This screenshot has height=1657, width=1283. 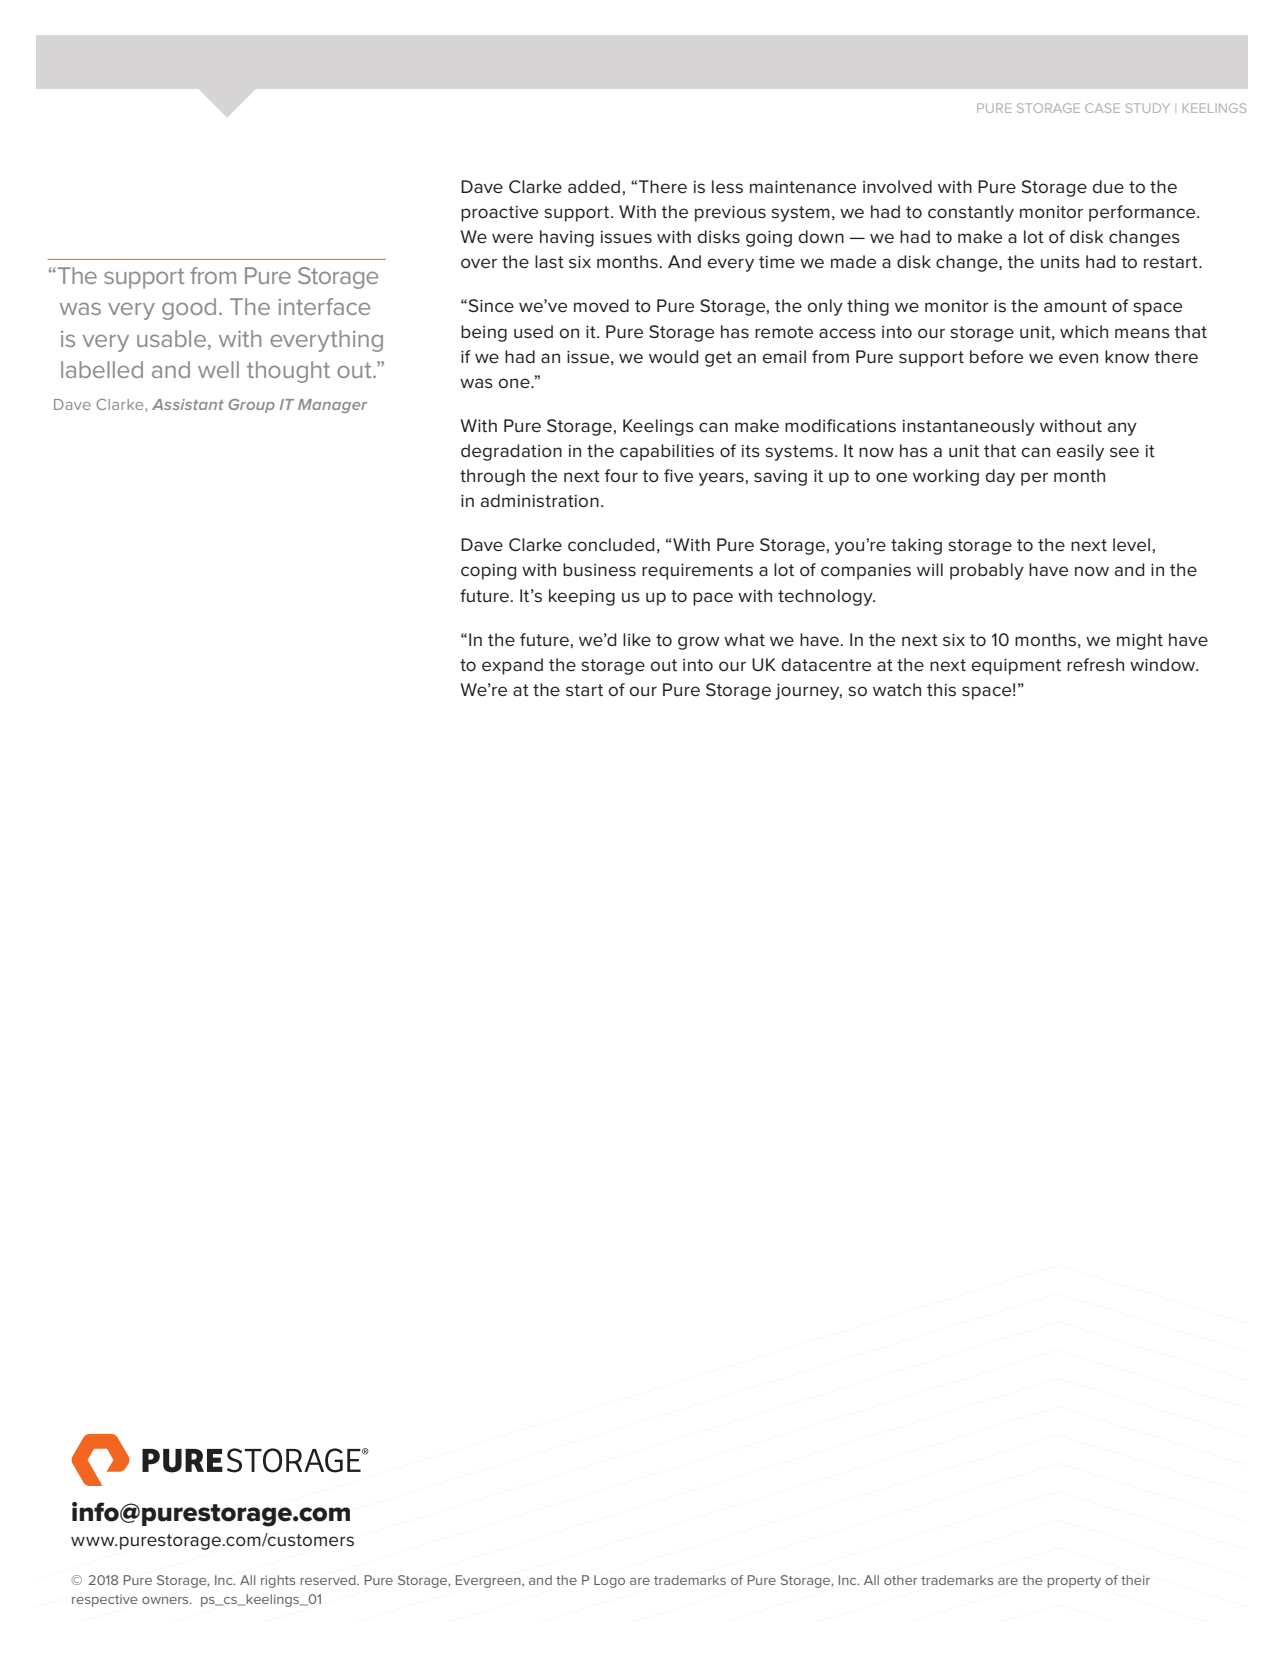 What do you see at coordinates (278, 1581) in the screenshot?
I see `rights` at bounding box center [278, 1581].
